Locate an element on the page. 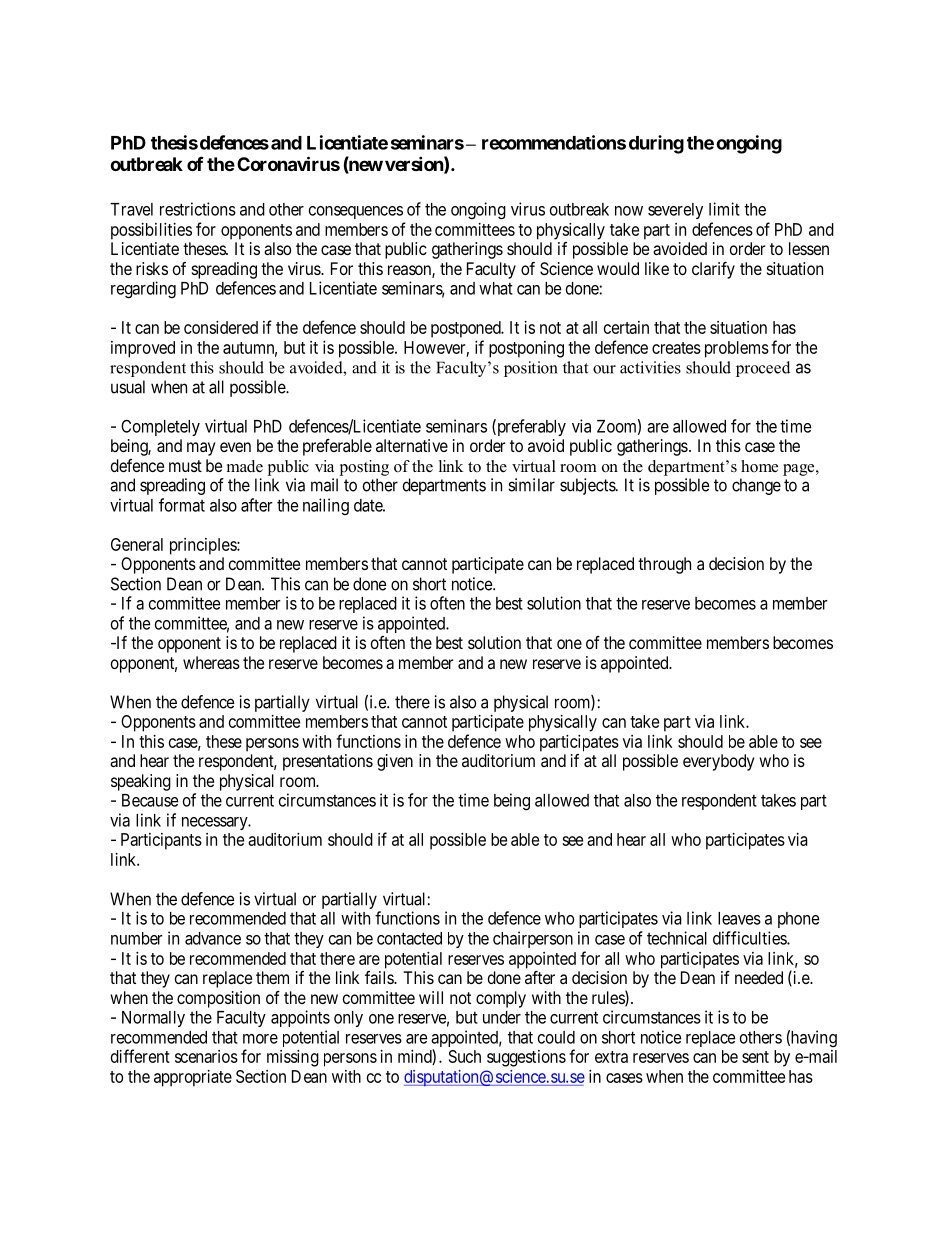 Image resolution: width=952 pixels, height=1233 pixels. Because is located at coordinates (150, 800).
